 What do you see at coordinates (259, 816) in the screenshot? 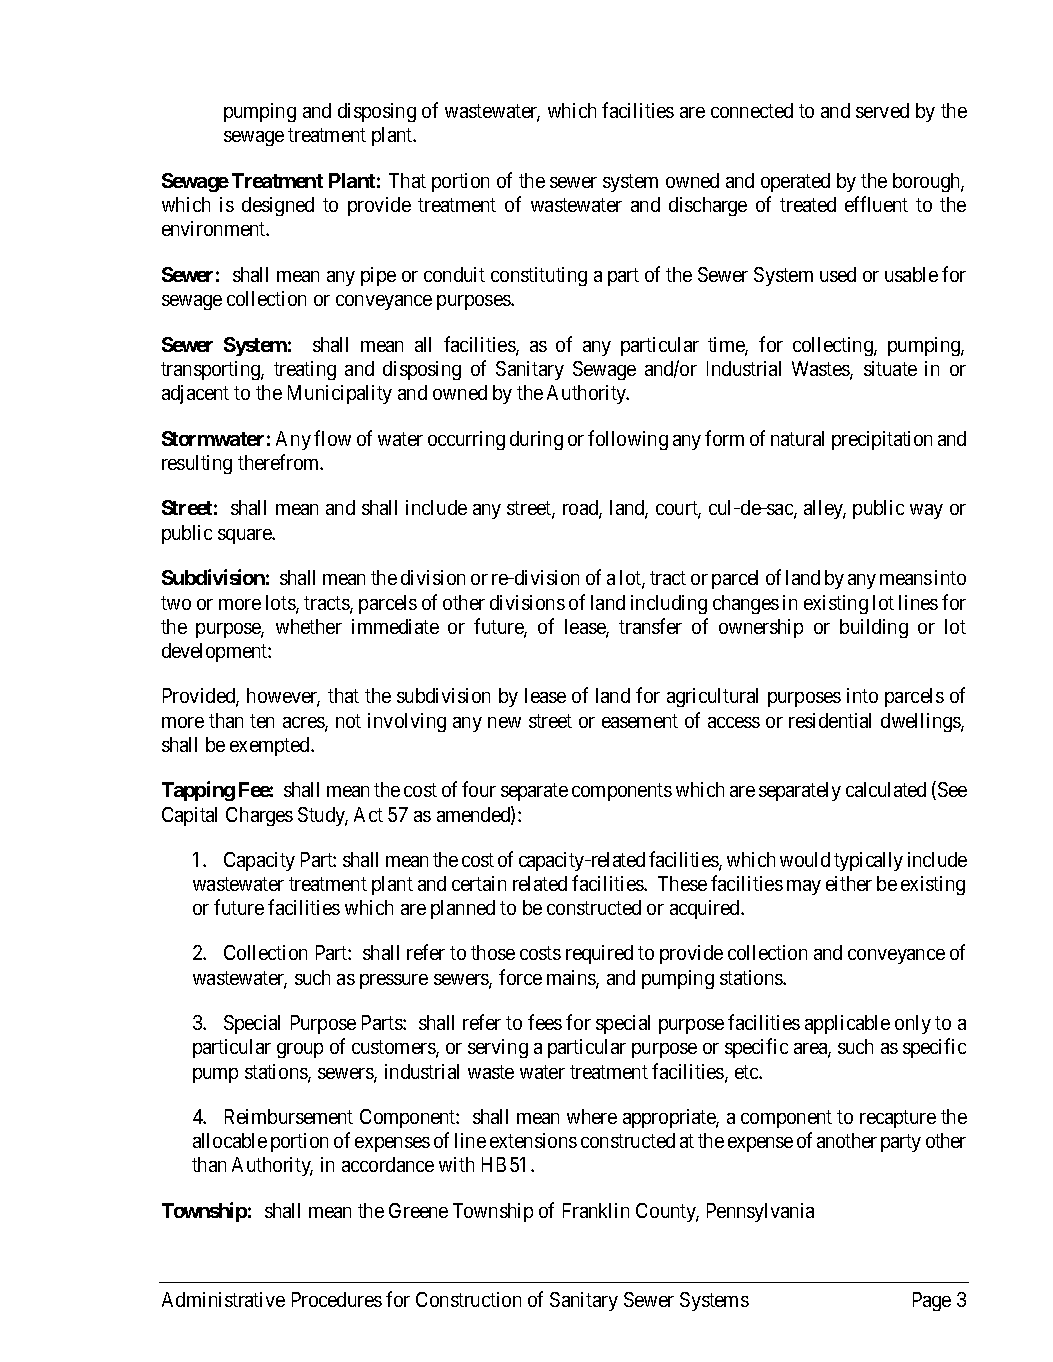
I see `Charges` at bounding box center [259, 816].
